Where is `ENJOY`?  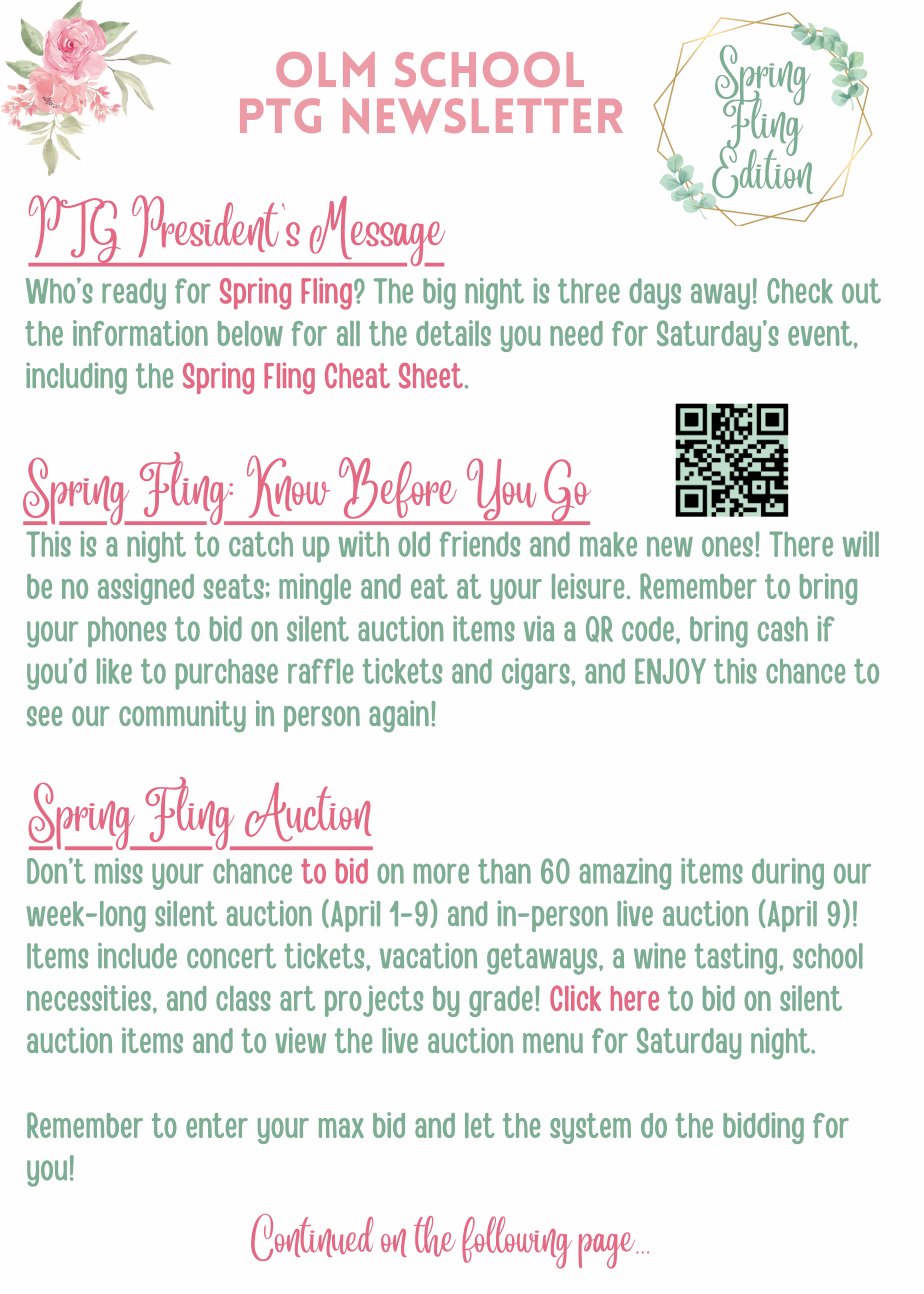 ENJOY is located at coordinates (670, 671).
